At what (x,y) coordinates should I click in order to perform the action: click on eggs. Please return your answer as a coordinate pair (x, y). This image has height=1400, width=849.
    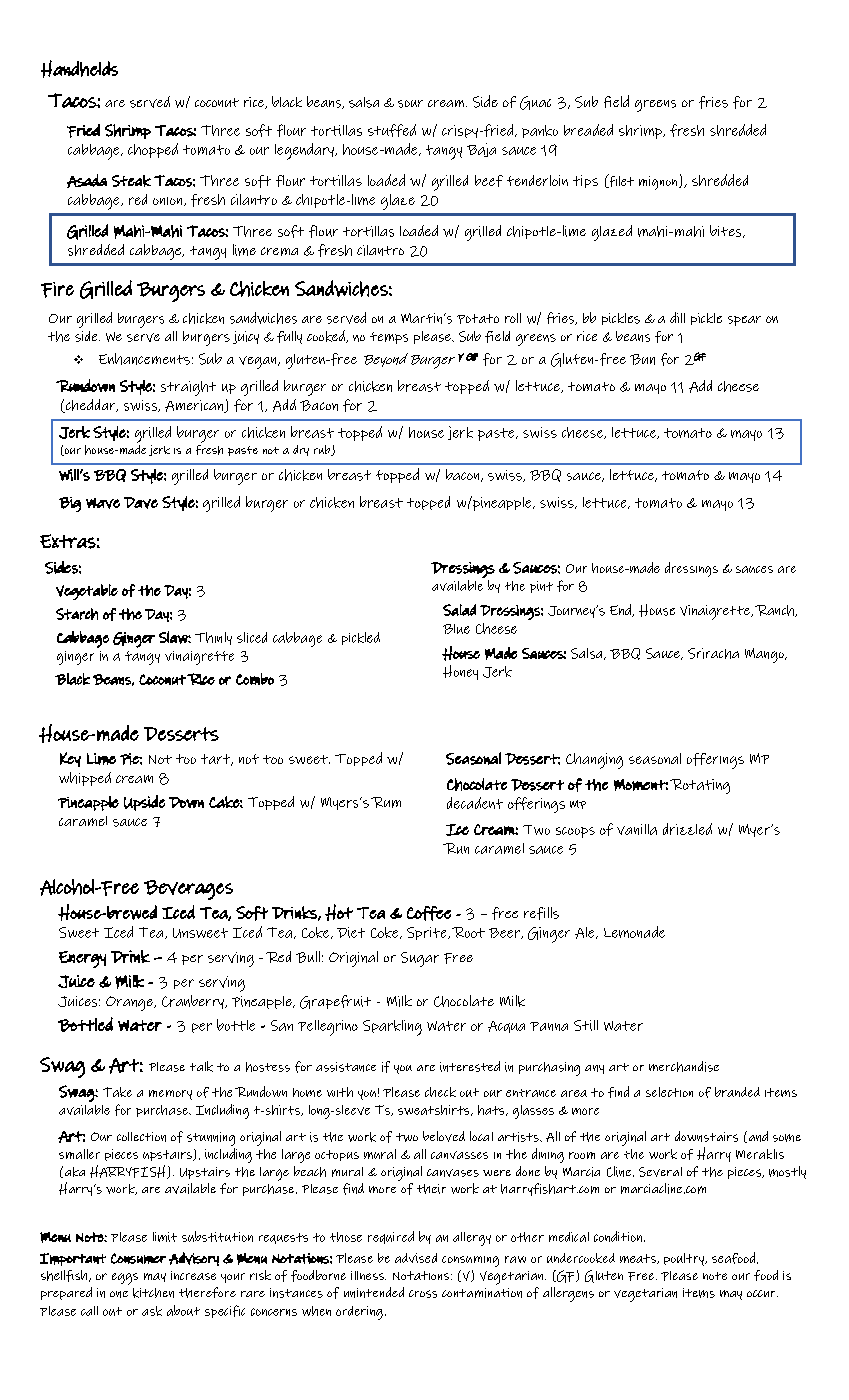
    Looking at the image, I should click on (125, 1279).
